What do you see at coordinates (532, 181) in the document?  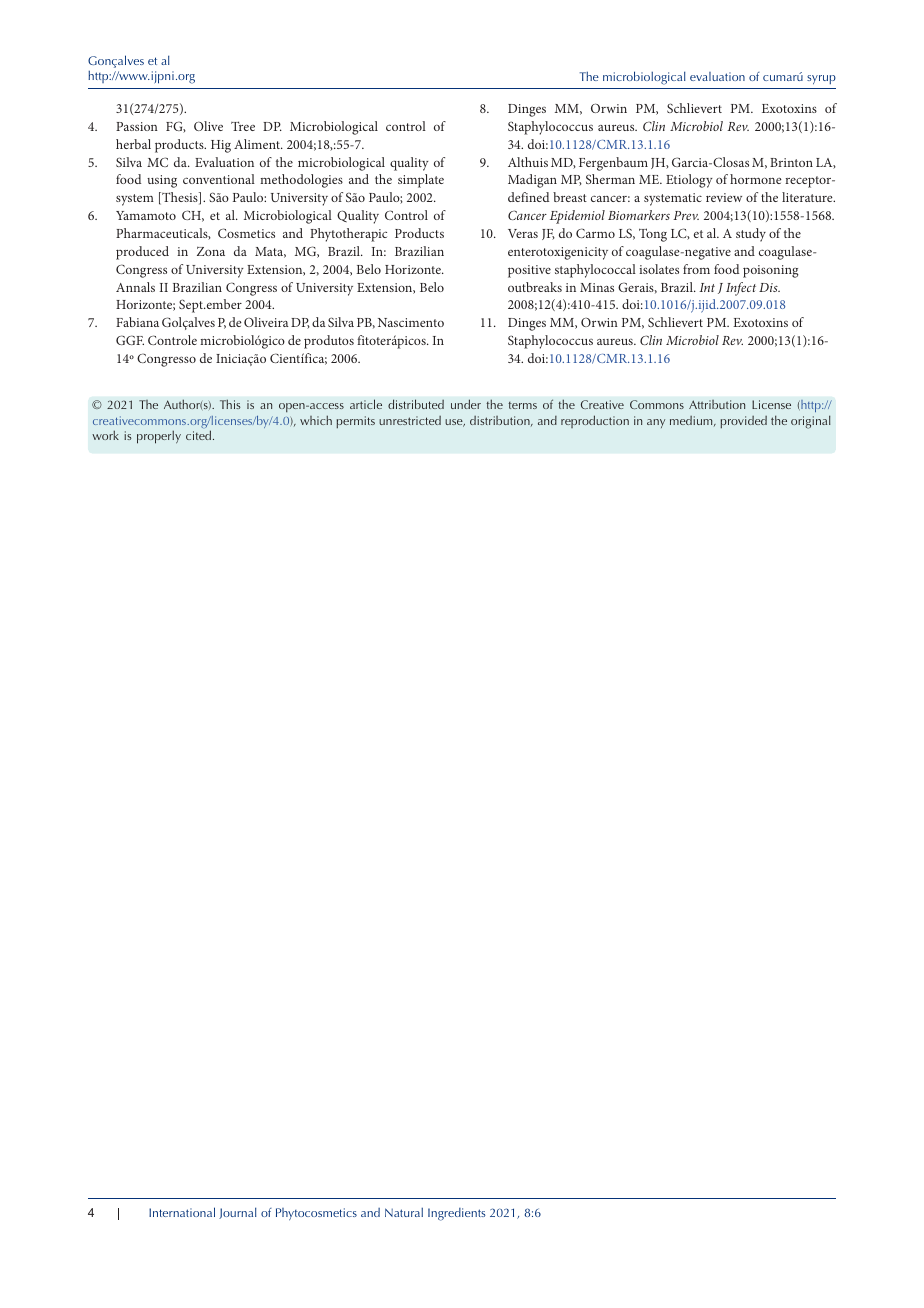 I see `Madigan` at bounding box center [532, 181].
